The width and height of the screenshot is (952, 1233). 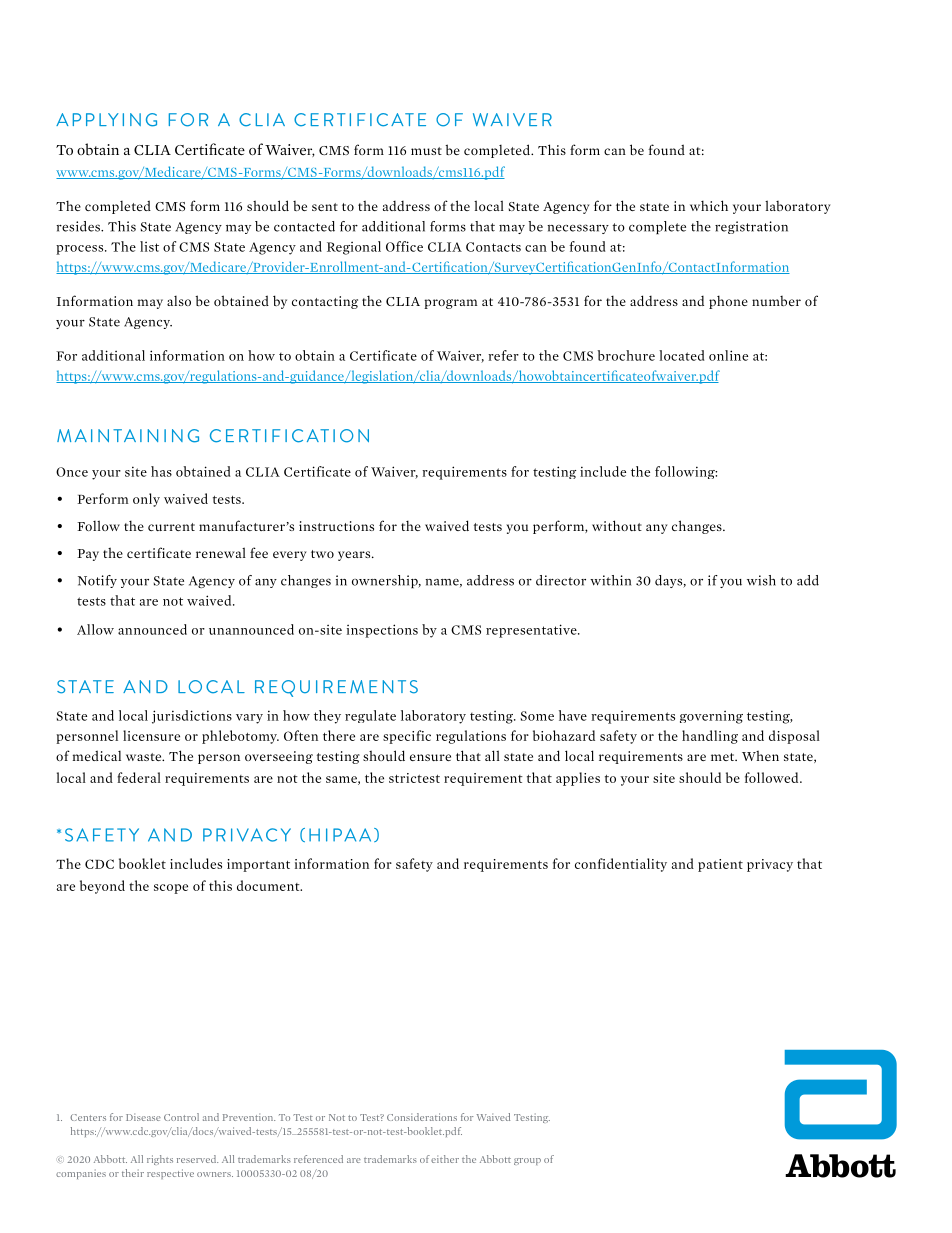 I want to click on list, so click(x=149, y=246).
